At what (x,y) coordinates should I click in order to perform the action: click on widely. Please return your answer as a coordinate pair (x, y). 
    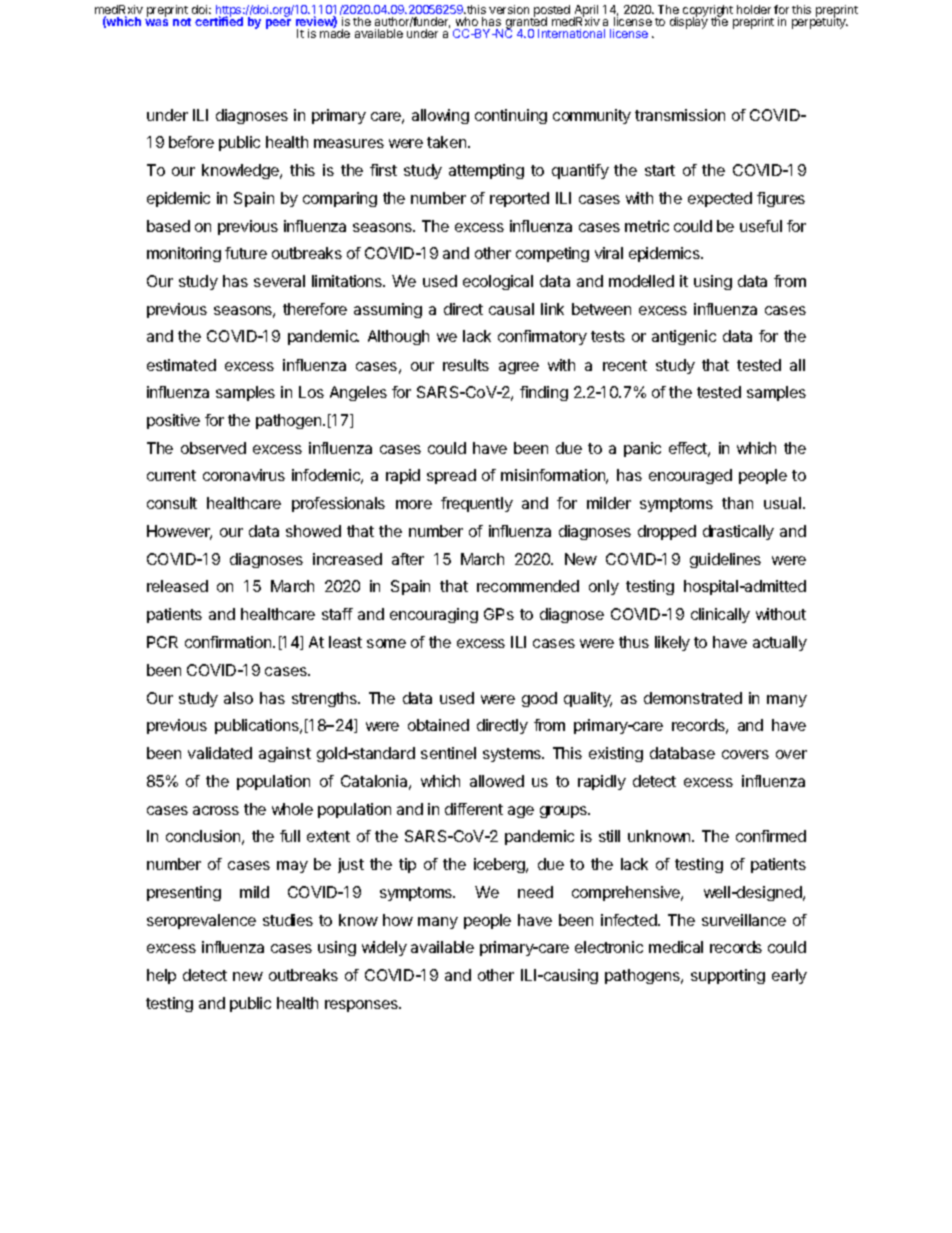
    Looking at the image, I should click on (384, 948).
